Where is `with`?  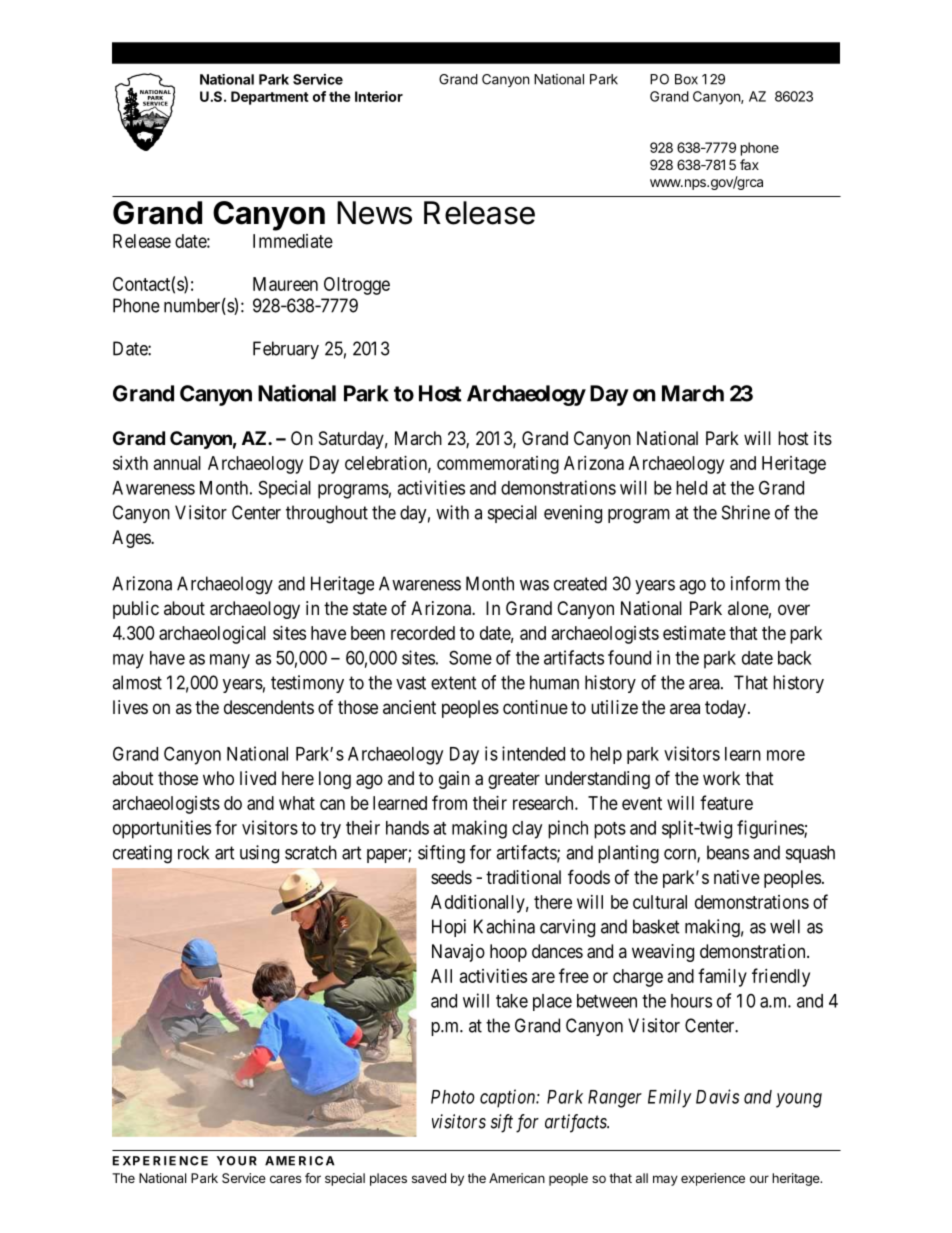
with is located at coordinates (452, 512).
